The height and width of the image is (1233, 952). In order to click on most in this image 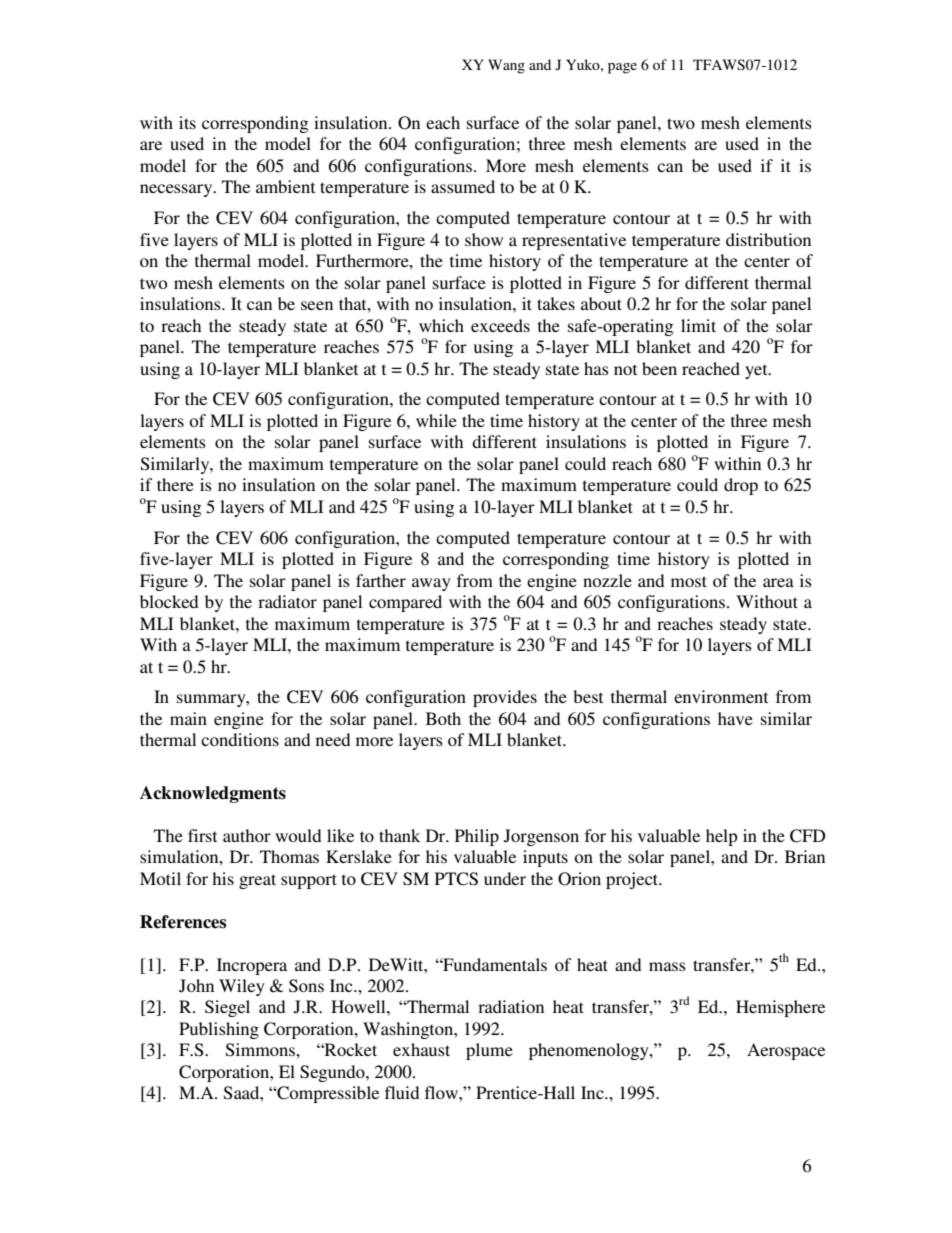, I will do `click(689, 581)`.
